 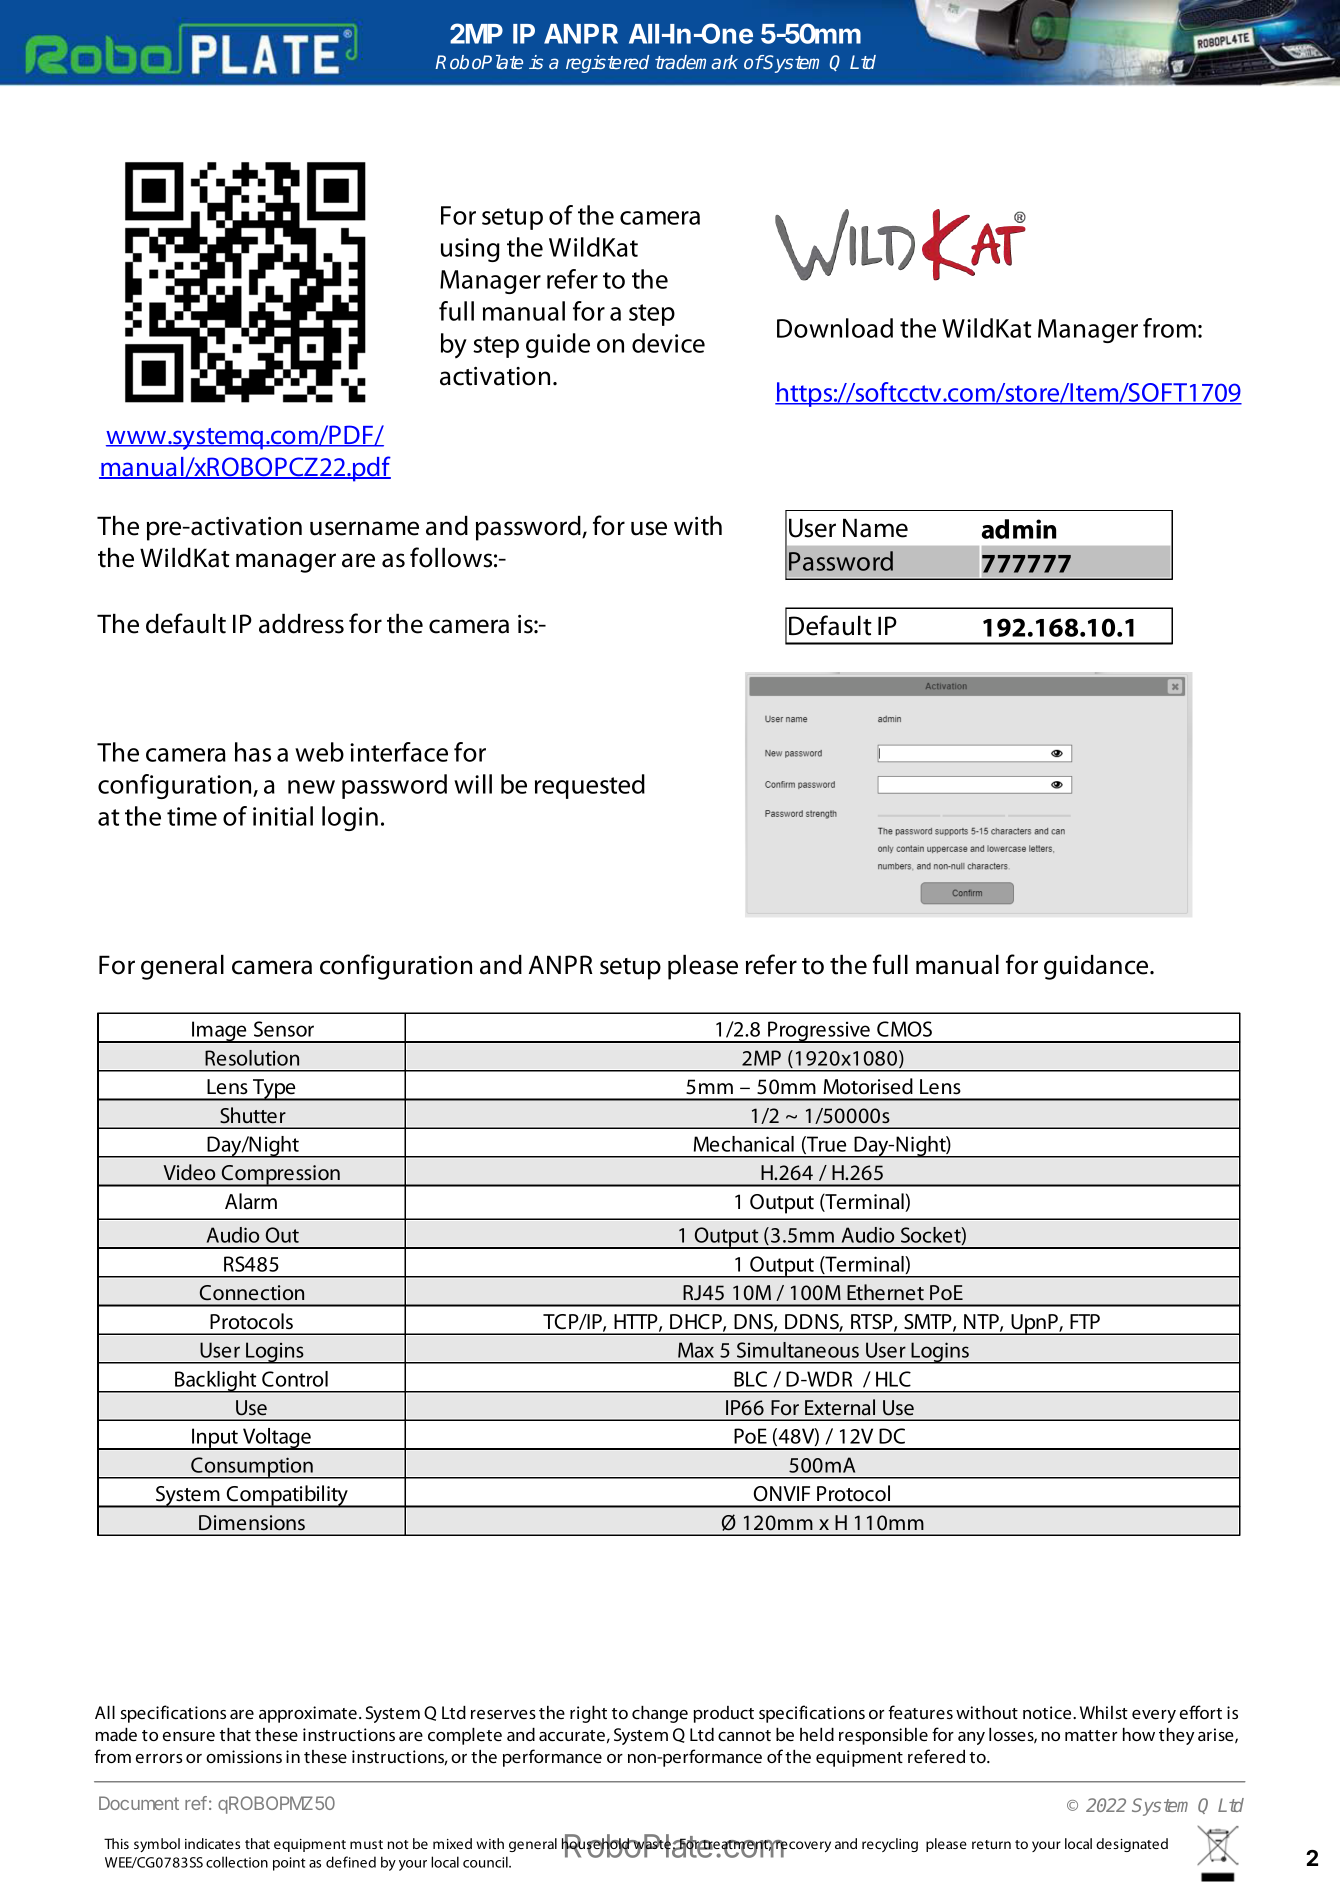 What do you see at coordinates (219, 1032) in the screenshot?
I see `Image` at bounding box center [219, 1032].
